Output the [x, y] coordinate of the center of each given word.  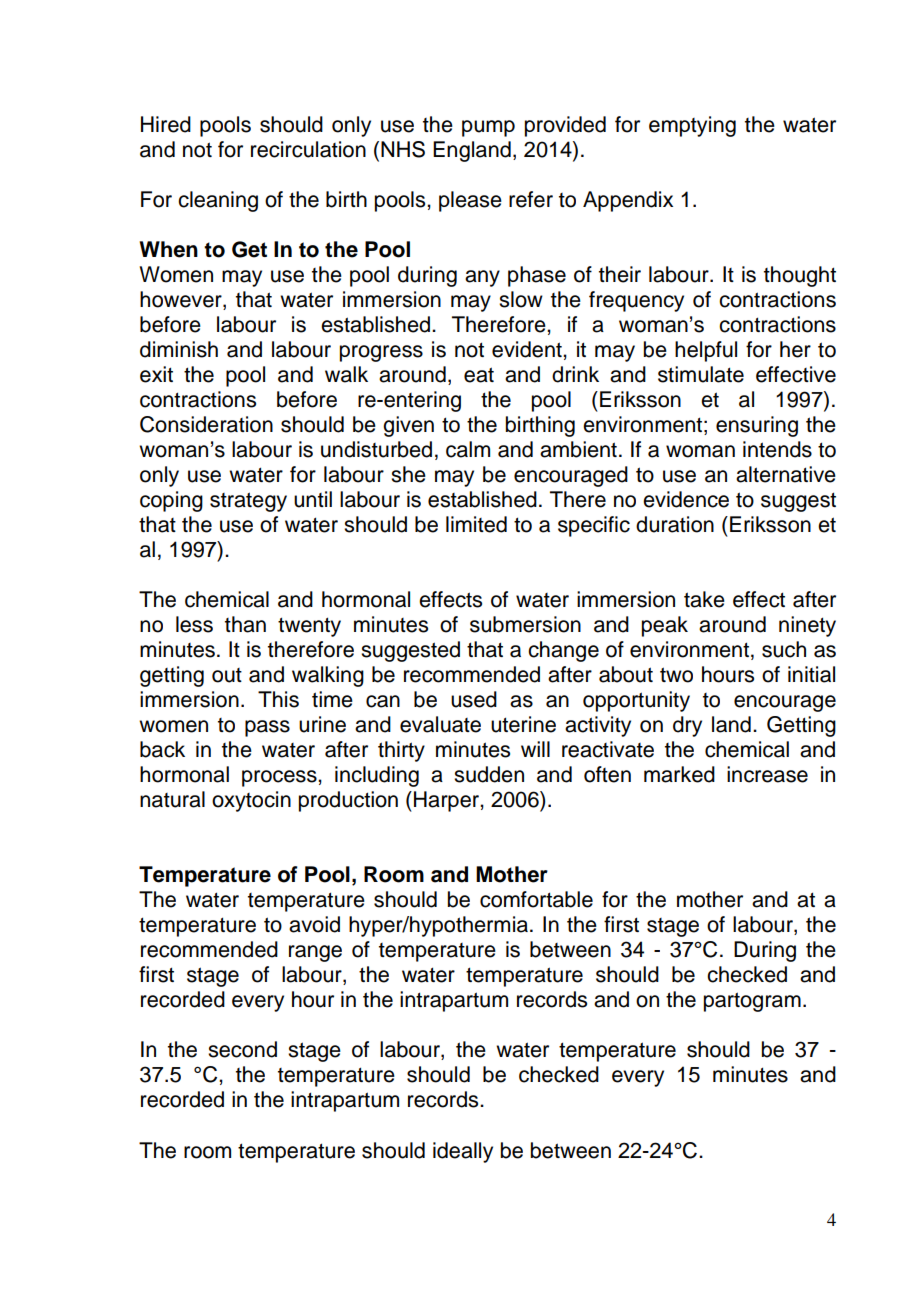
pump [488, 128]
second [242, 1049]
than [245, 624]
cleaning [218, 201]
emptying [692, 126]
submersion [525, 624]
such [784, 649]
